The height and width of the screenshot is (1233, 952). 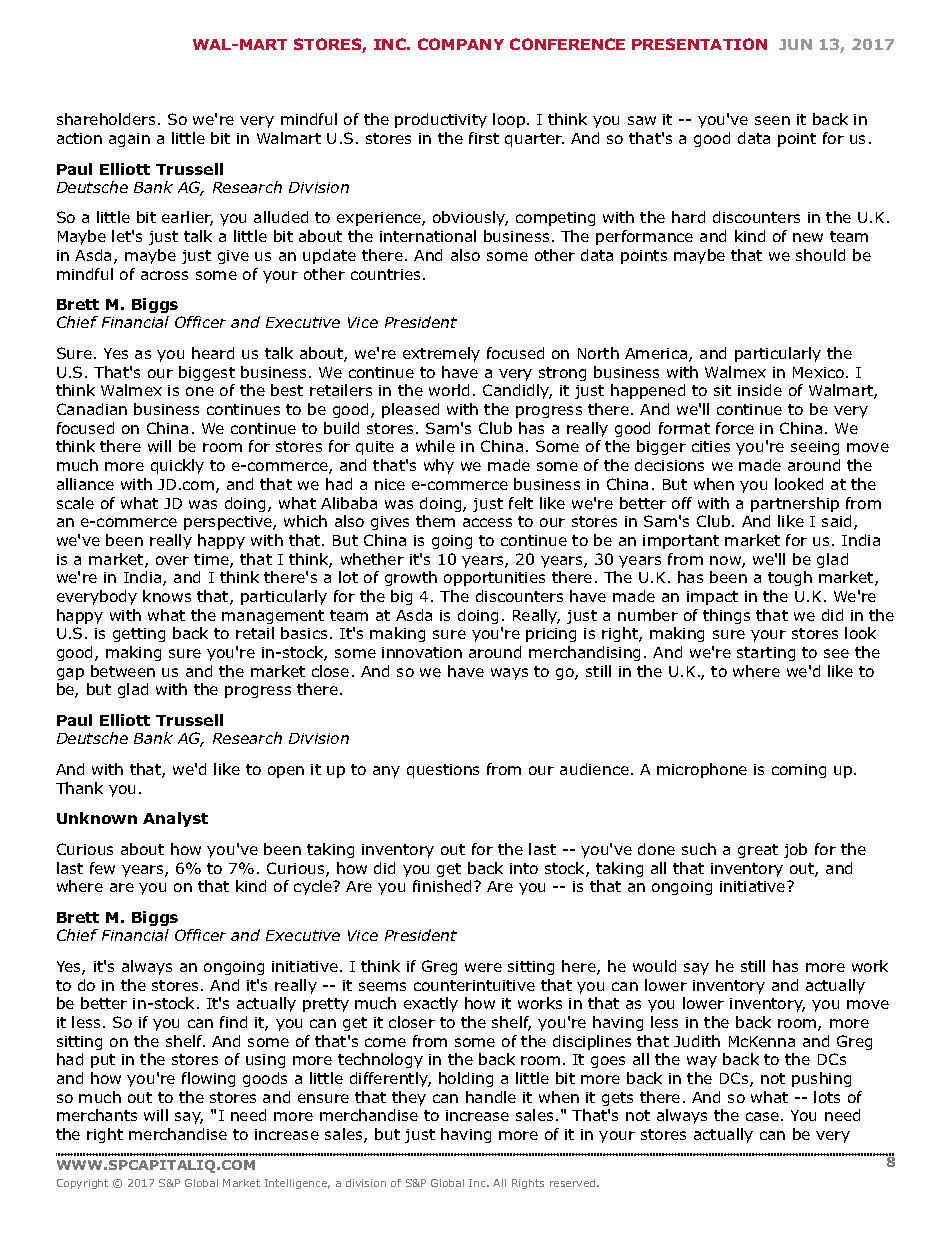 I want to click on innovation, so click(x=422, y=652).
